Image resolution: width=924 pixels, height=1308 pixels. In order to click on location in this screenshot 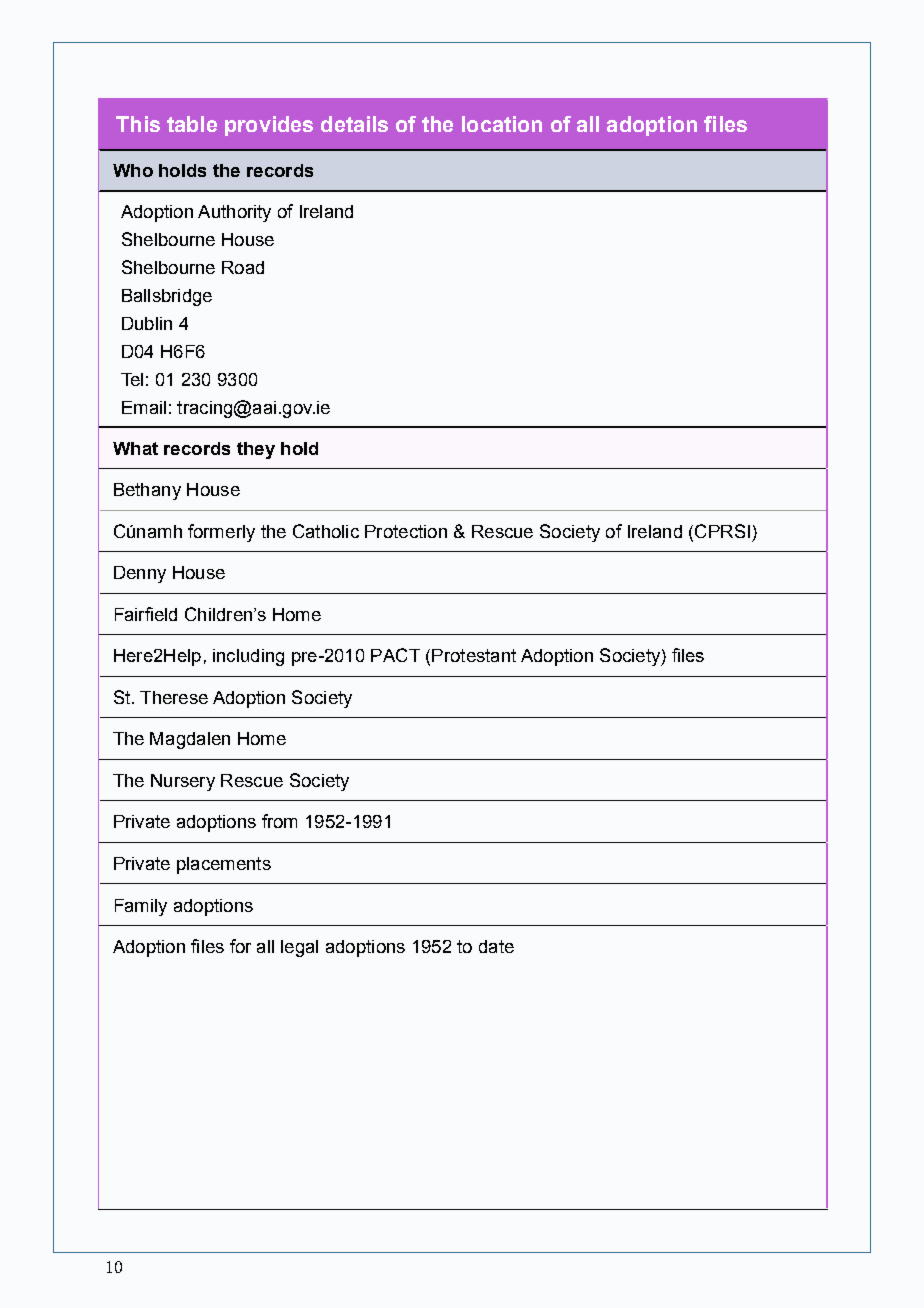, I will do `click(502, 124)`.
